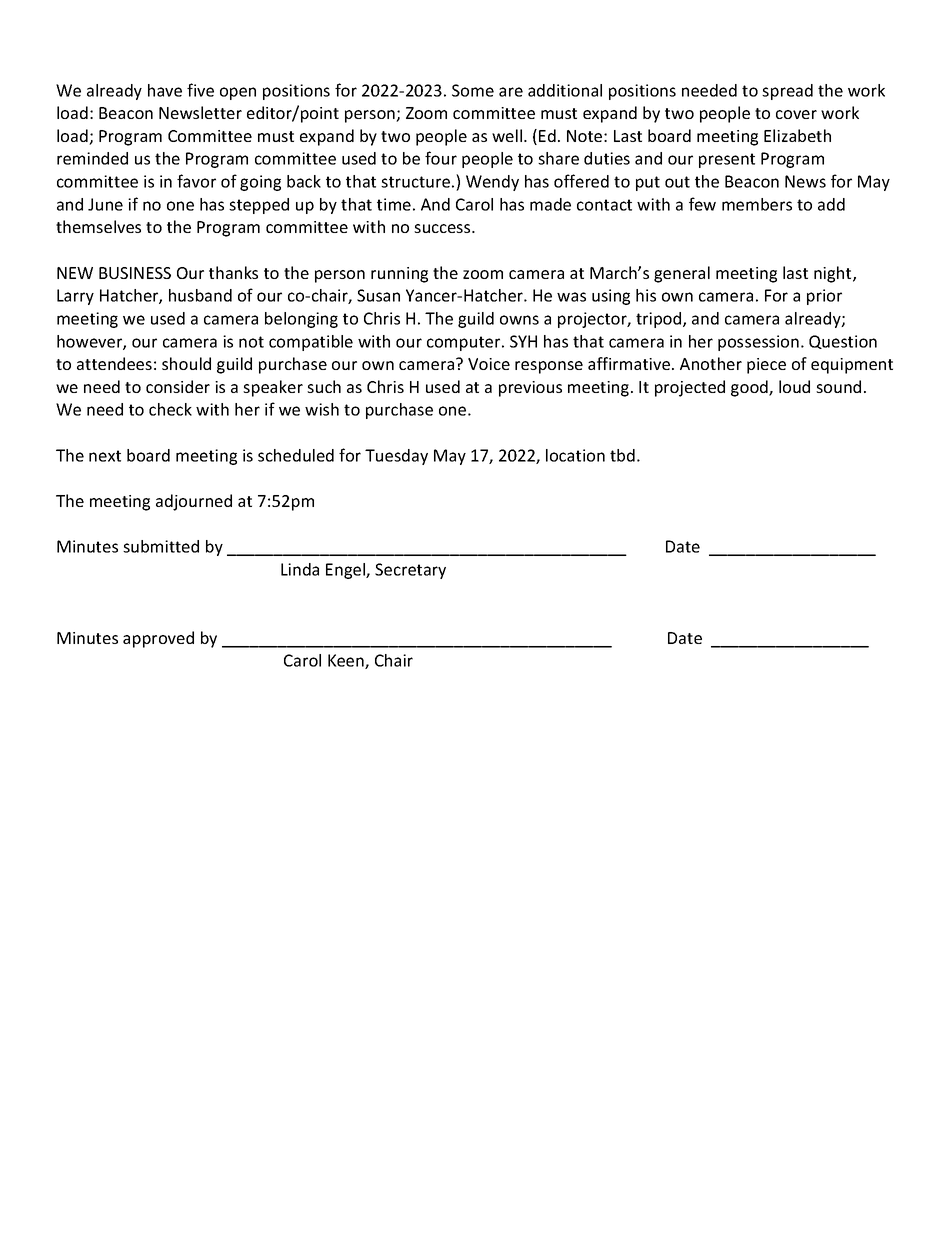  I want to click on approved, so click(158, 639).
